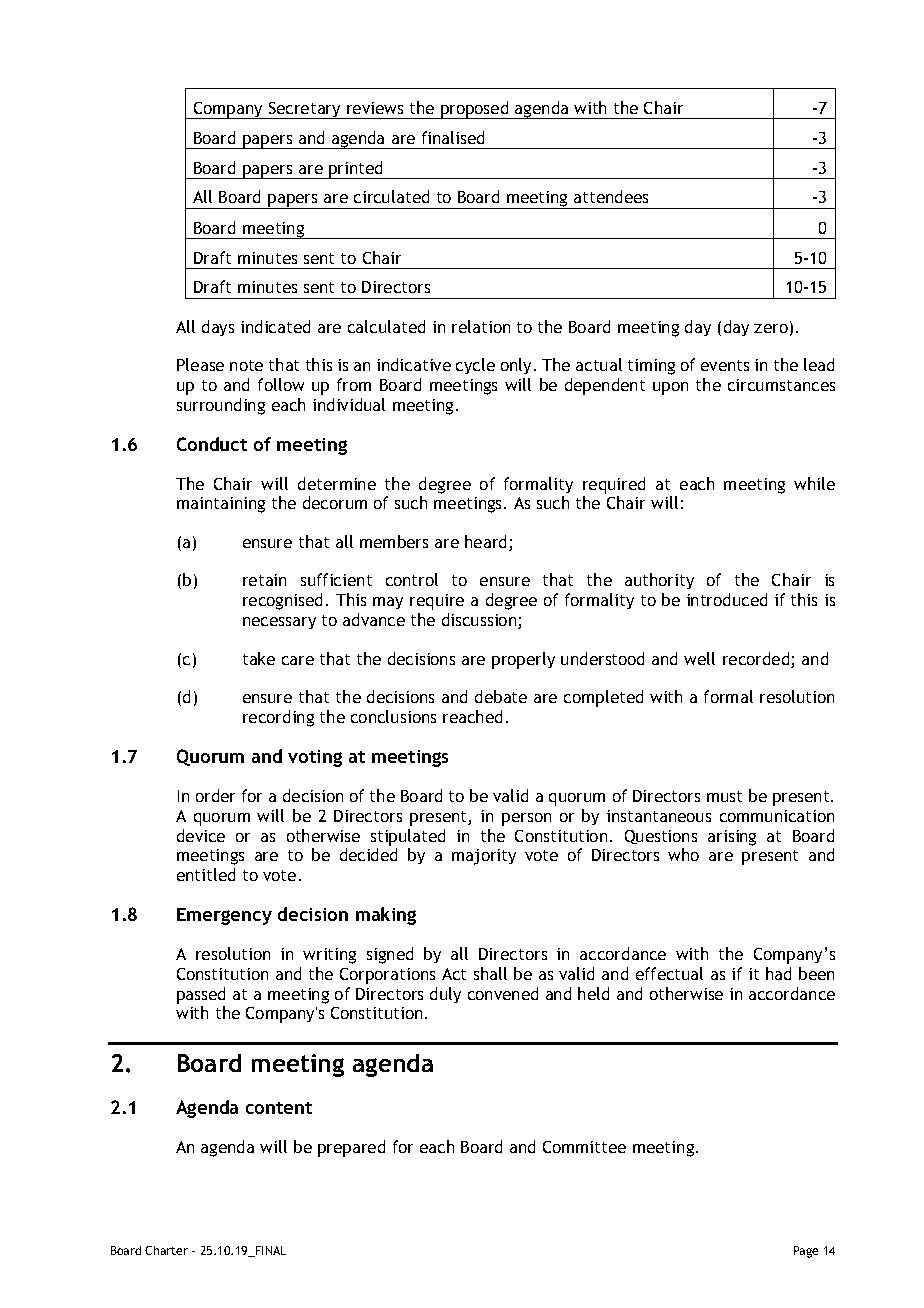 The width and height of the document is (924, 1308). What do you see at coordinates (304, 110) in the document?
I see `Secretary` at bounding box center [304, 110].
